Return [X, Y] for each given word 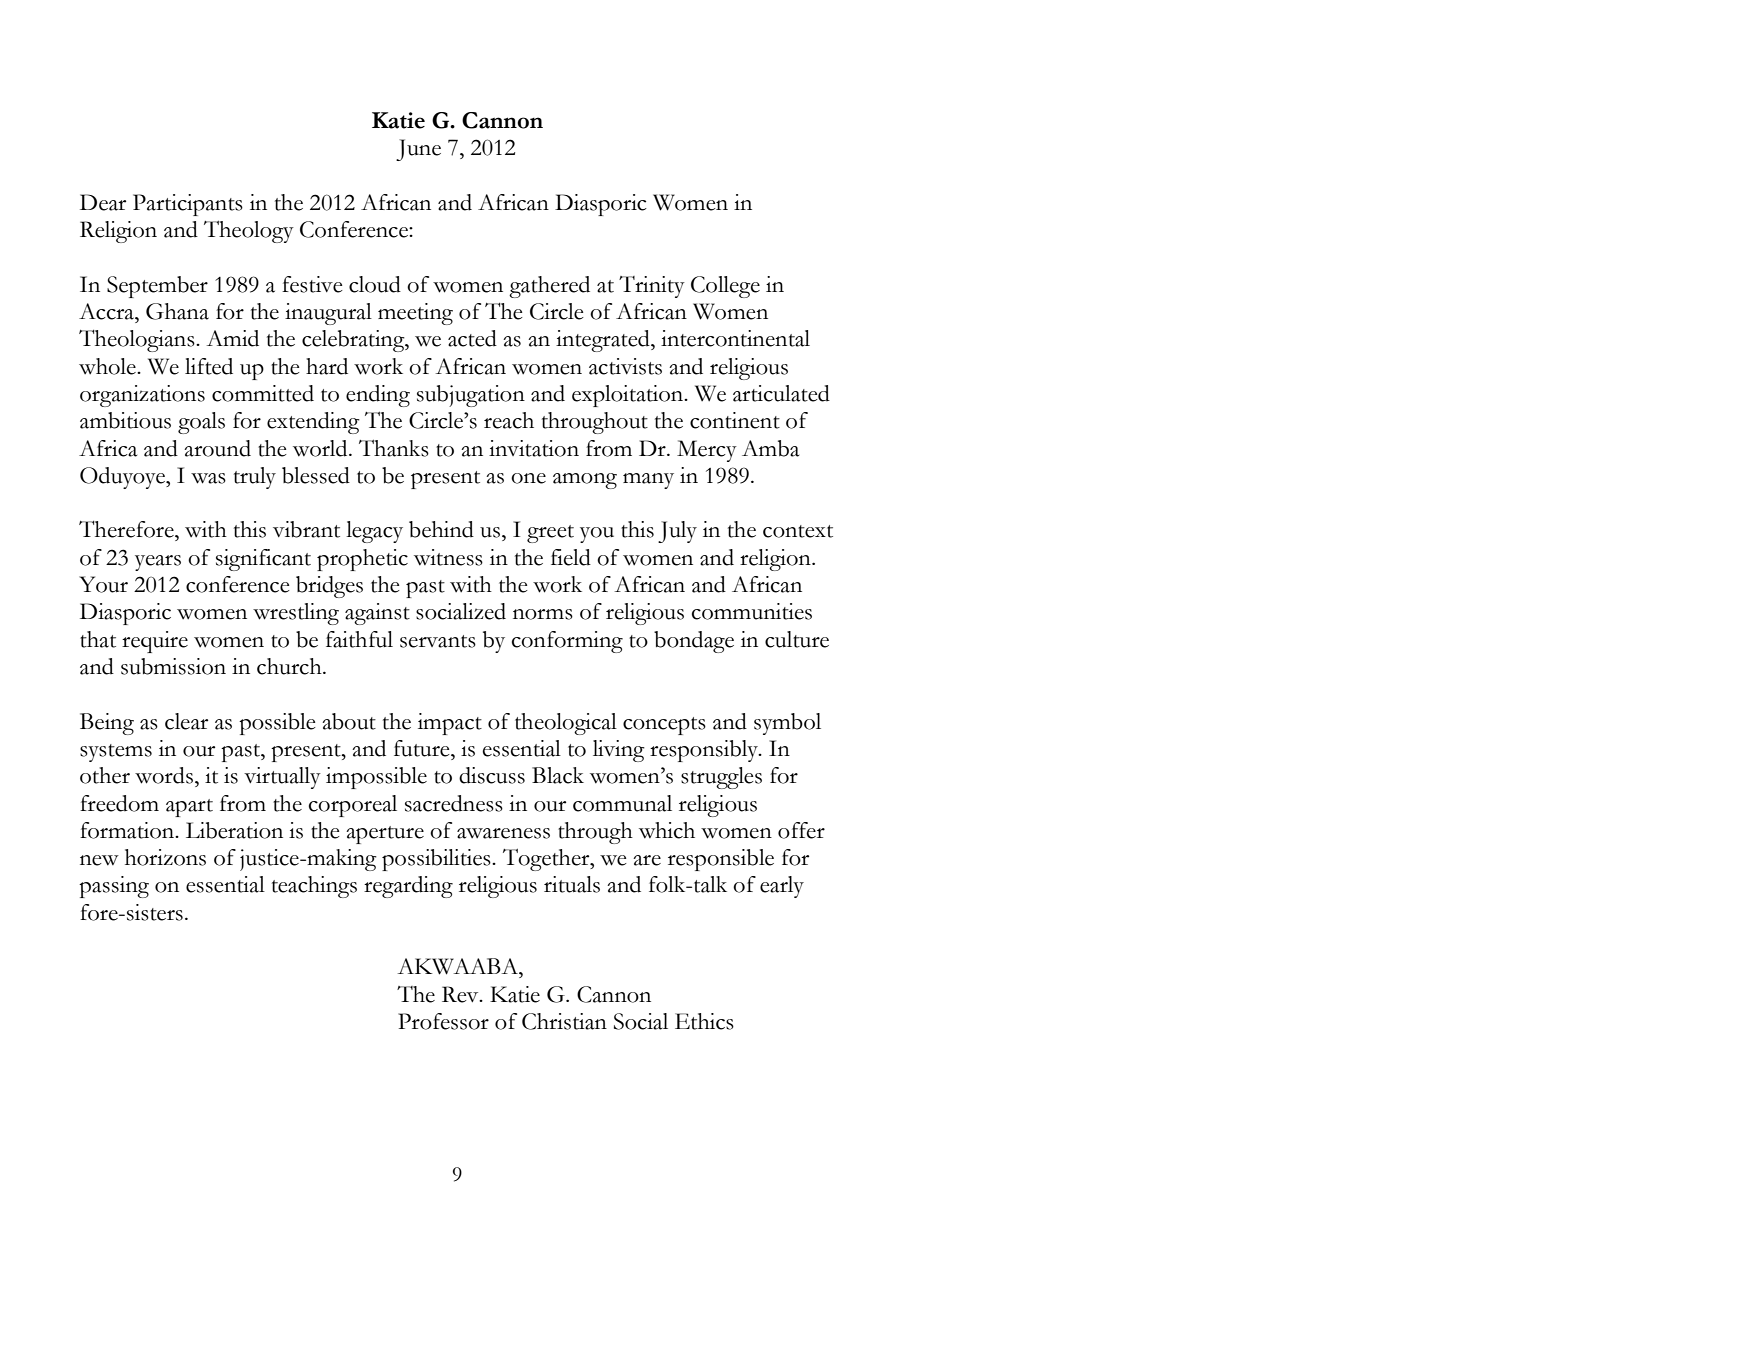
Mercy [707, 451]
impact [450, 724]
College [725, 287]
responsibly [705, 751]
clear [186, 721]
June [418, 150]
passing [114, 887]
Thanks [394, 448]
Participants [188, 205]
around [217, 448]
